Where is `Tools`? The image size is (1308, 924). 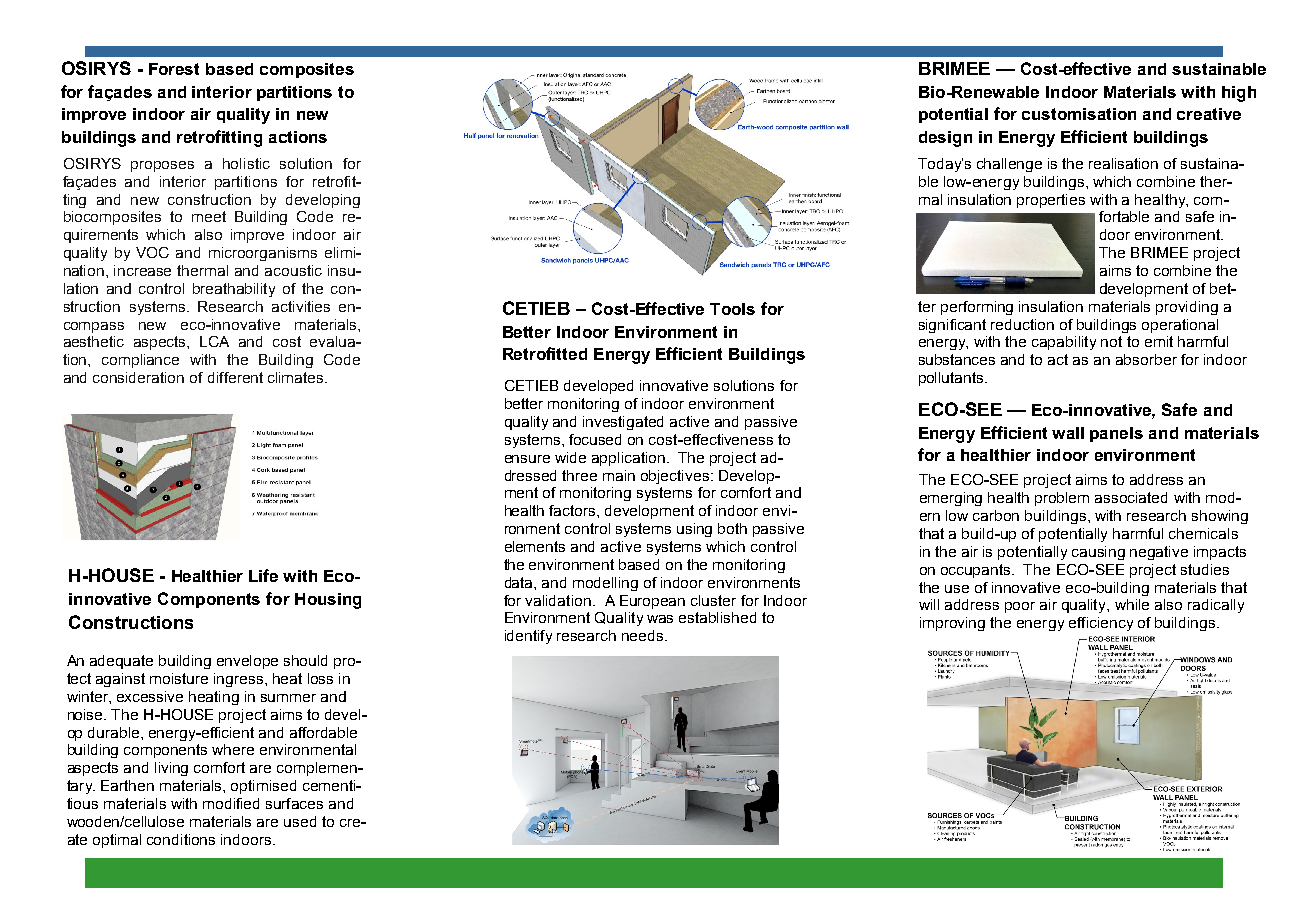
Tools is located at coordinates (732, 309).
